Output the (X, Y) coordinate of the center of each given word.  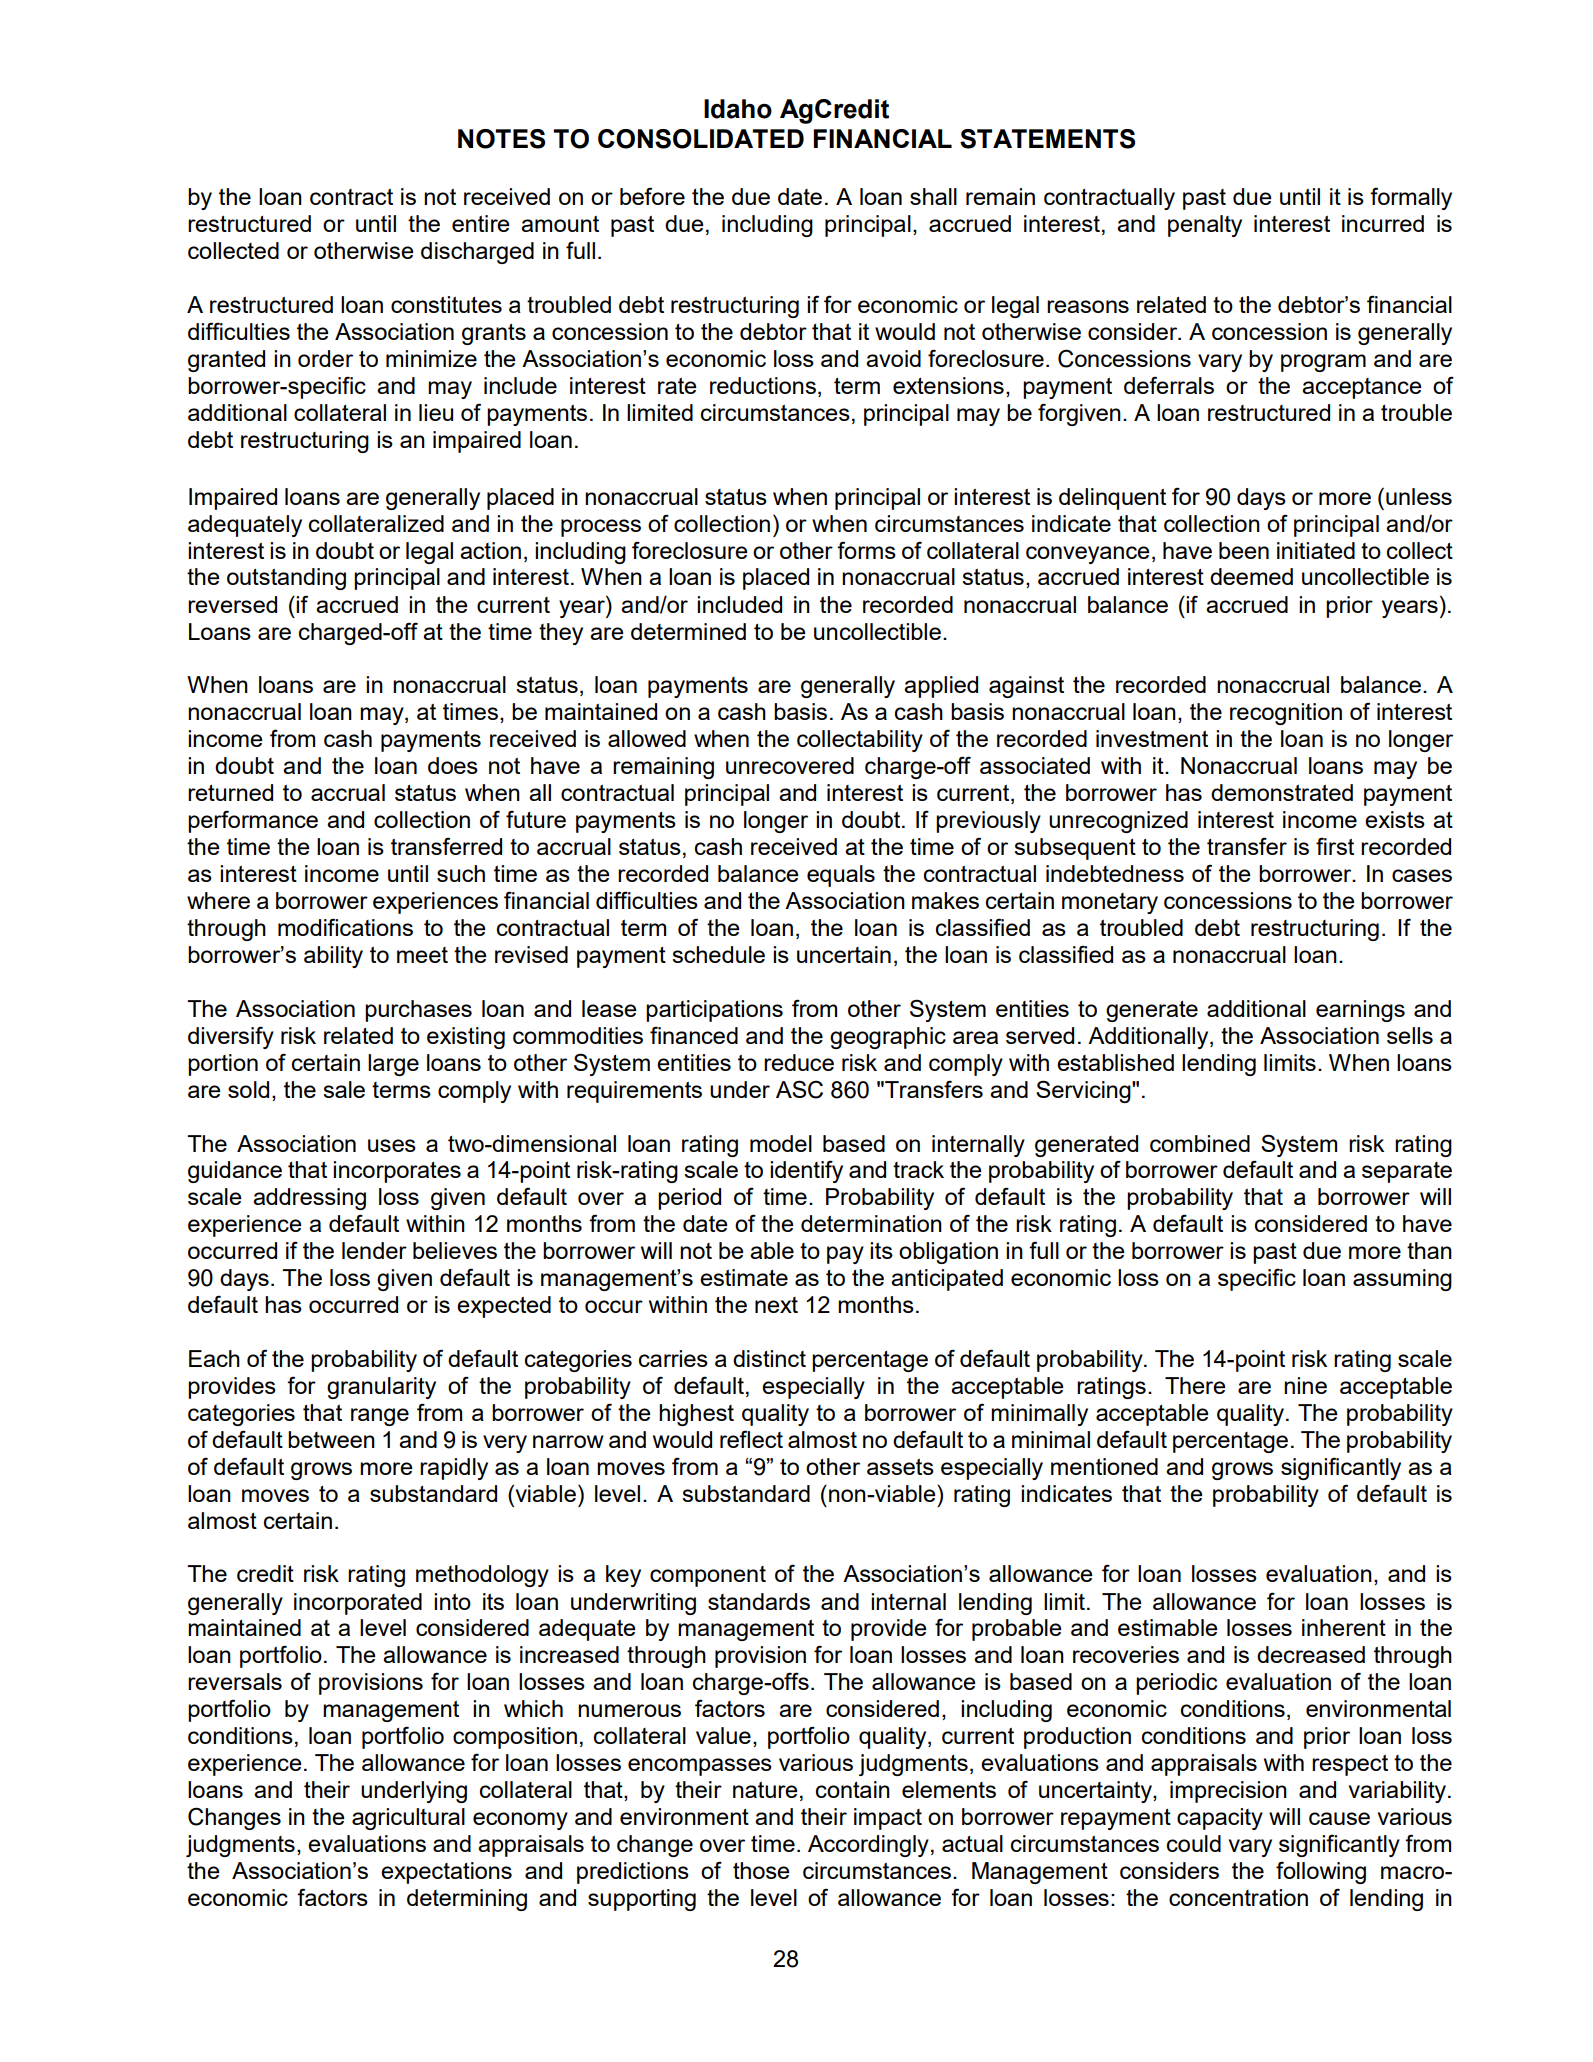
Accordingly (868, 1846)
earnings (1360, 1011)
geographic (888, 1038)
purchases (418, 1011)
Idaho (738, 109)
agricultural (408, 1819)
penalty (1205, 226)
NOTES (501, 139)
